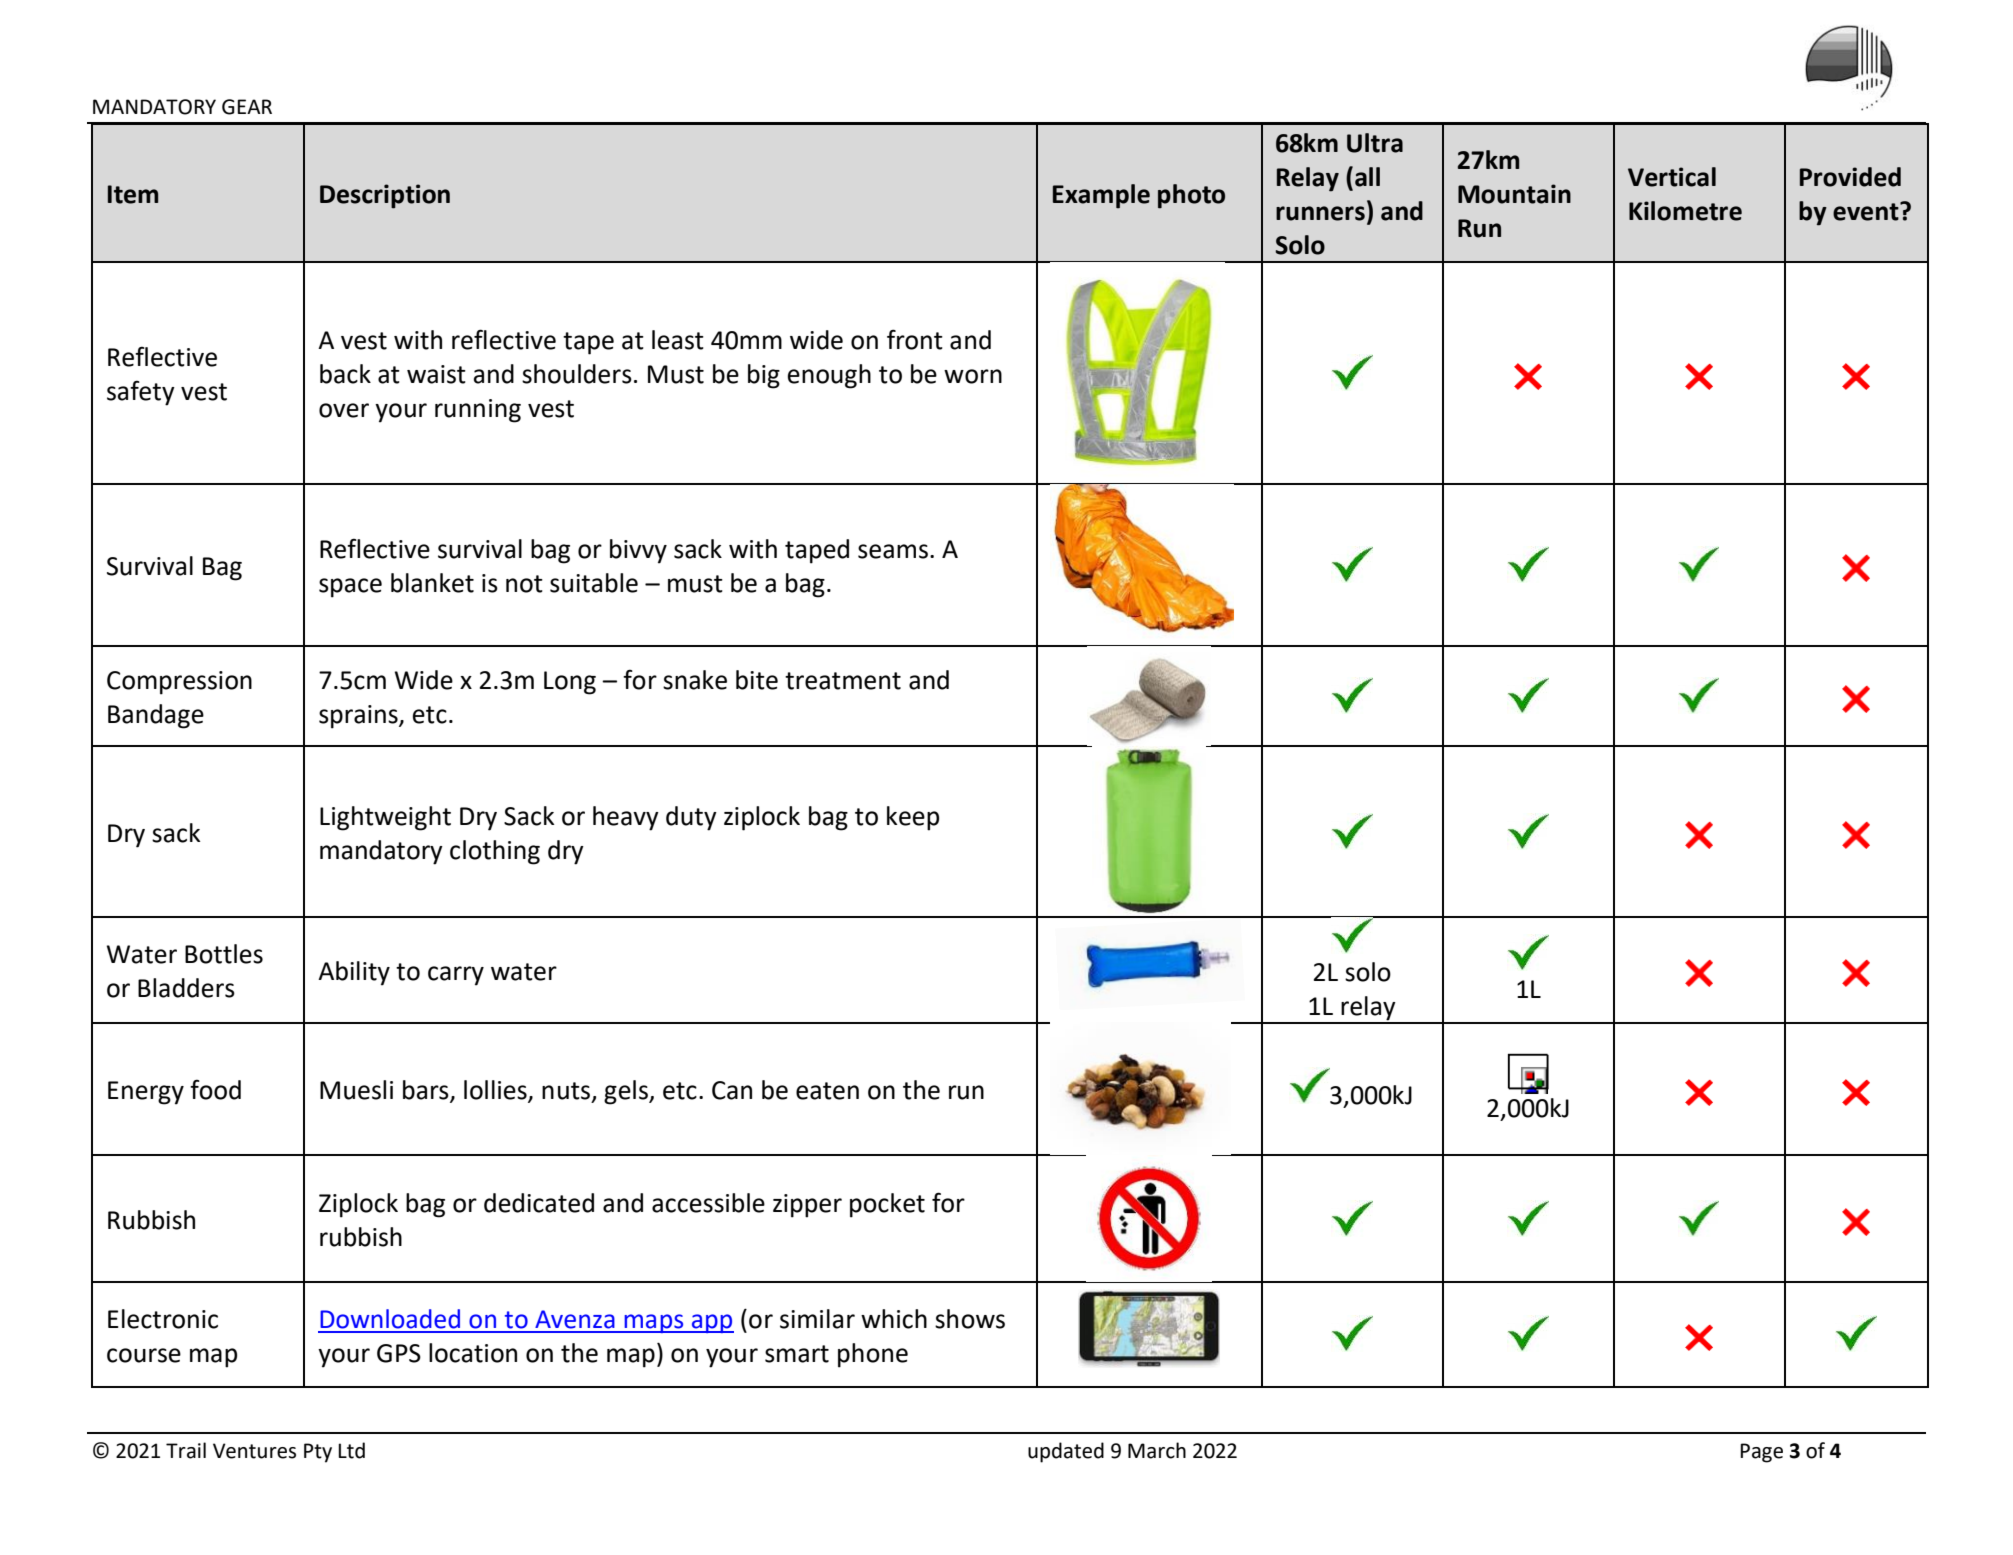  What do you see at coordinates (973, 376) in the screenshot?
I see `worn` at bounding box center [973, 376].
